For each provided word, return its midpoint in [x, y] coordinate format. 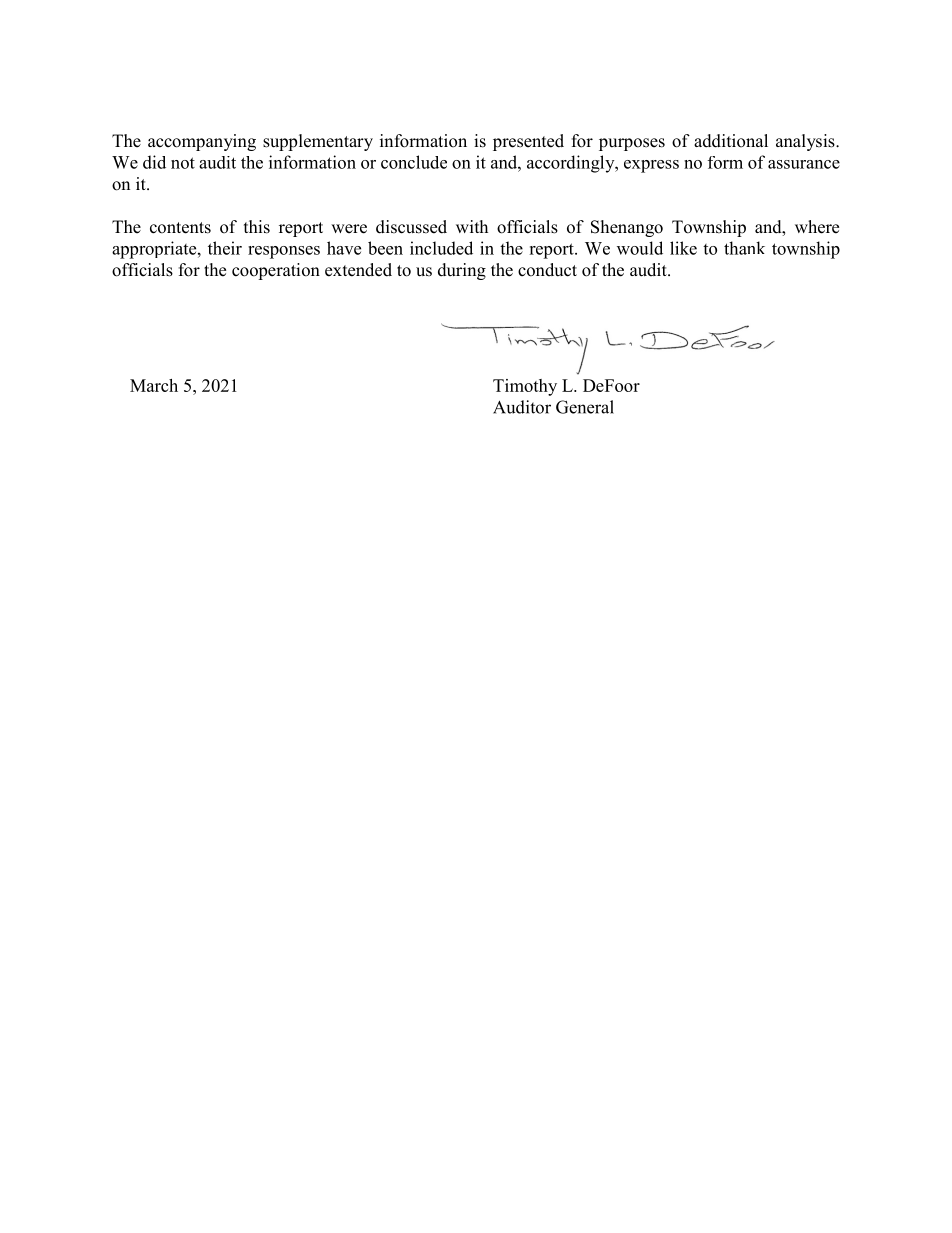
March [154, 385]
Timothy [525, 387]
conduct [547, 270]
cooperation [276, 271]
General [585, 407]
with [472, 226]
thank [744, 248]
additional [731, 141]
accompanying [202, 142]
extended [358, 270]
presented [528, 142]
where [817, 227]
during [462, 271]
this [257, 227]
